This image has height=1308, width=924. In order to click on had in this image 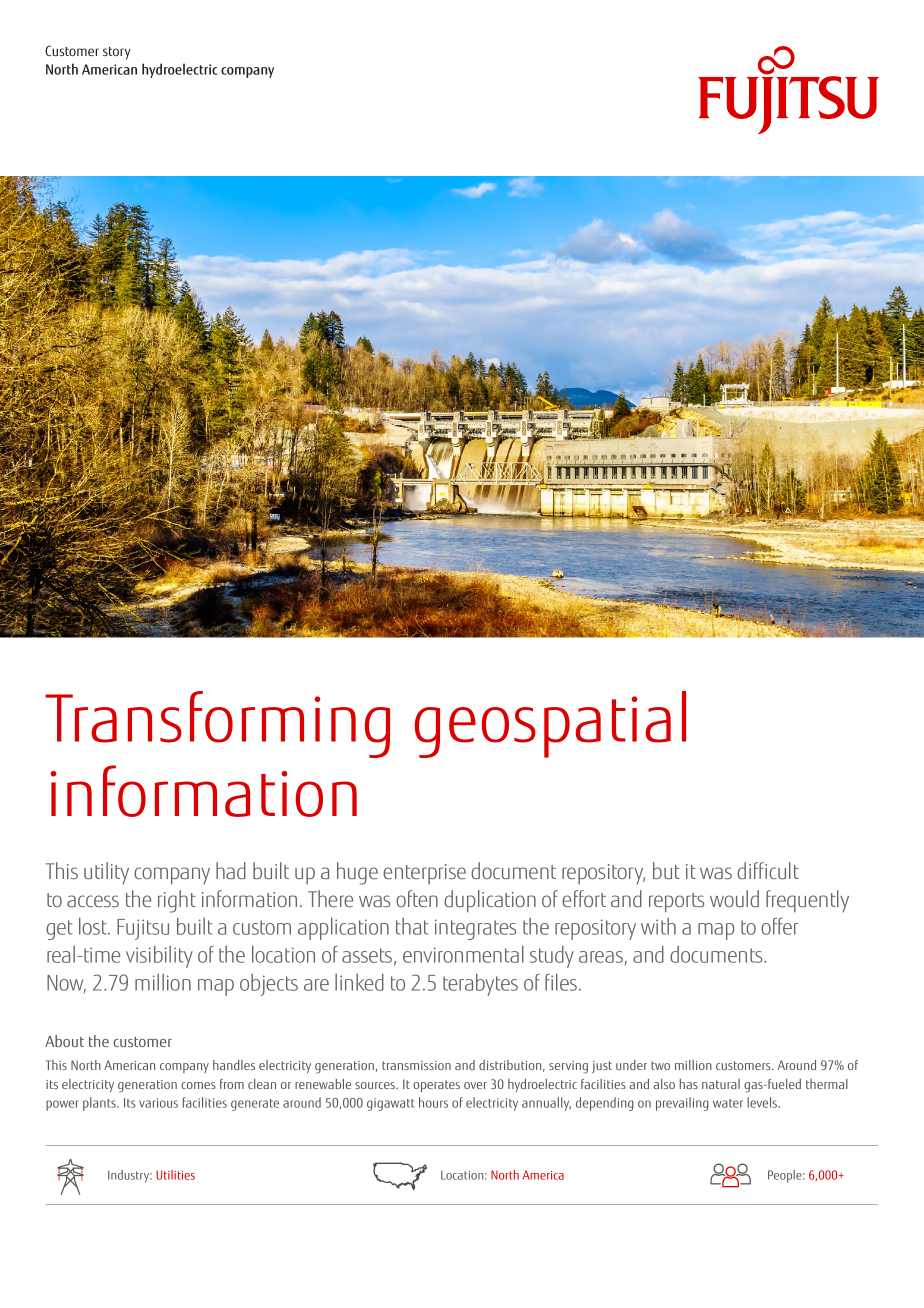, I will do `click(231, 870)`.
